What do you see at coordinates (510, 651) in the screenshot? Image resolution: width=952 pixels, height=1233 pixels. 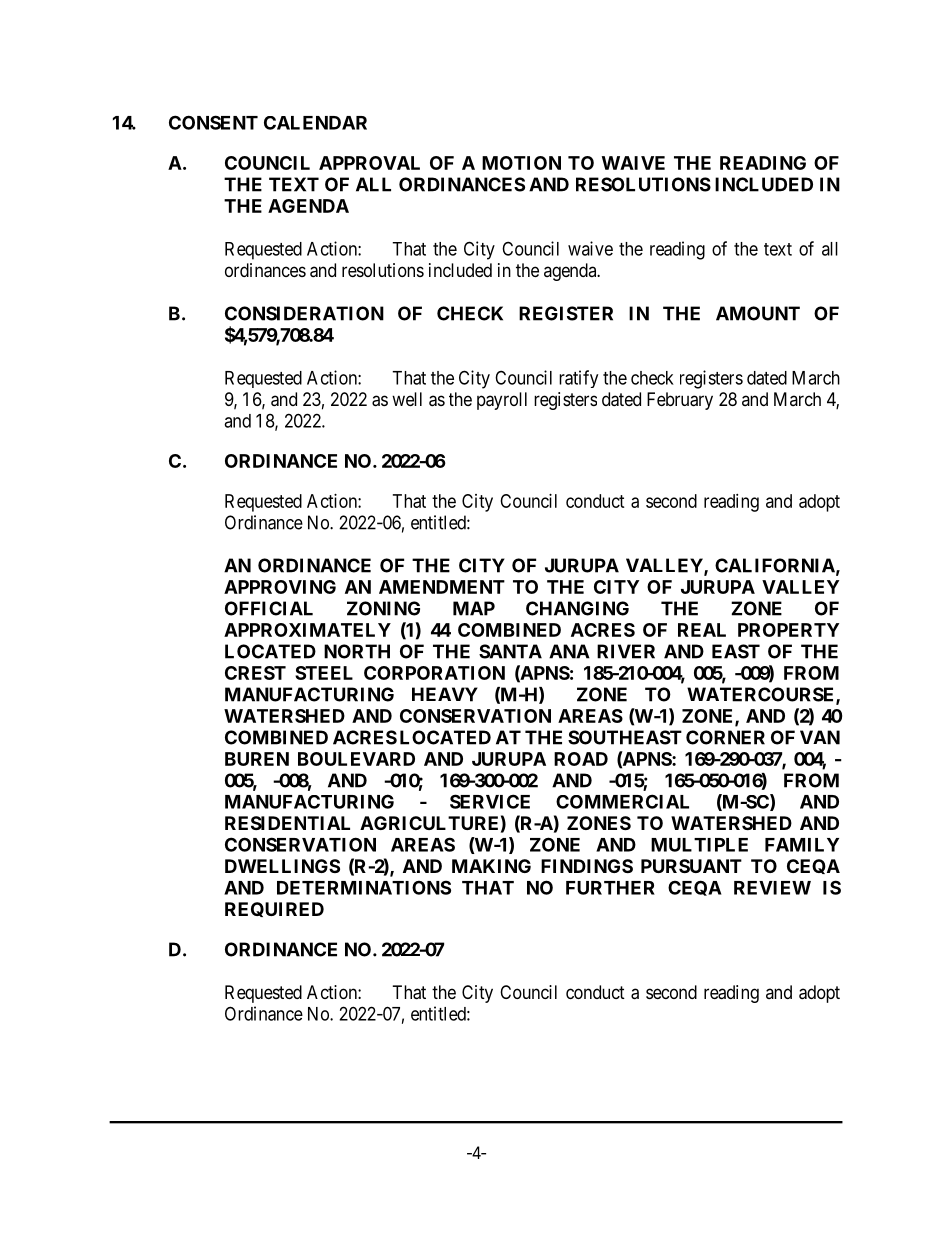 I see `SANTA` at bounding box center [510, 651].
